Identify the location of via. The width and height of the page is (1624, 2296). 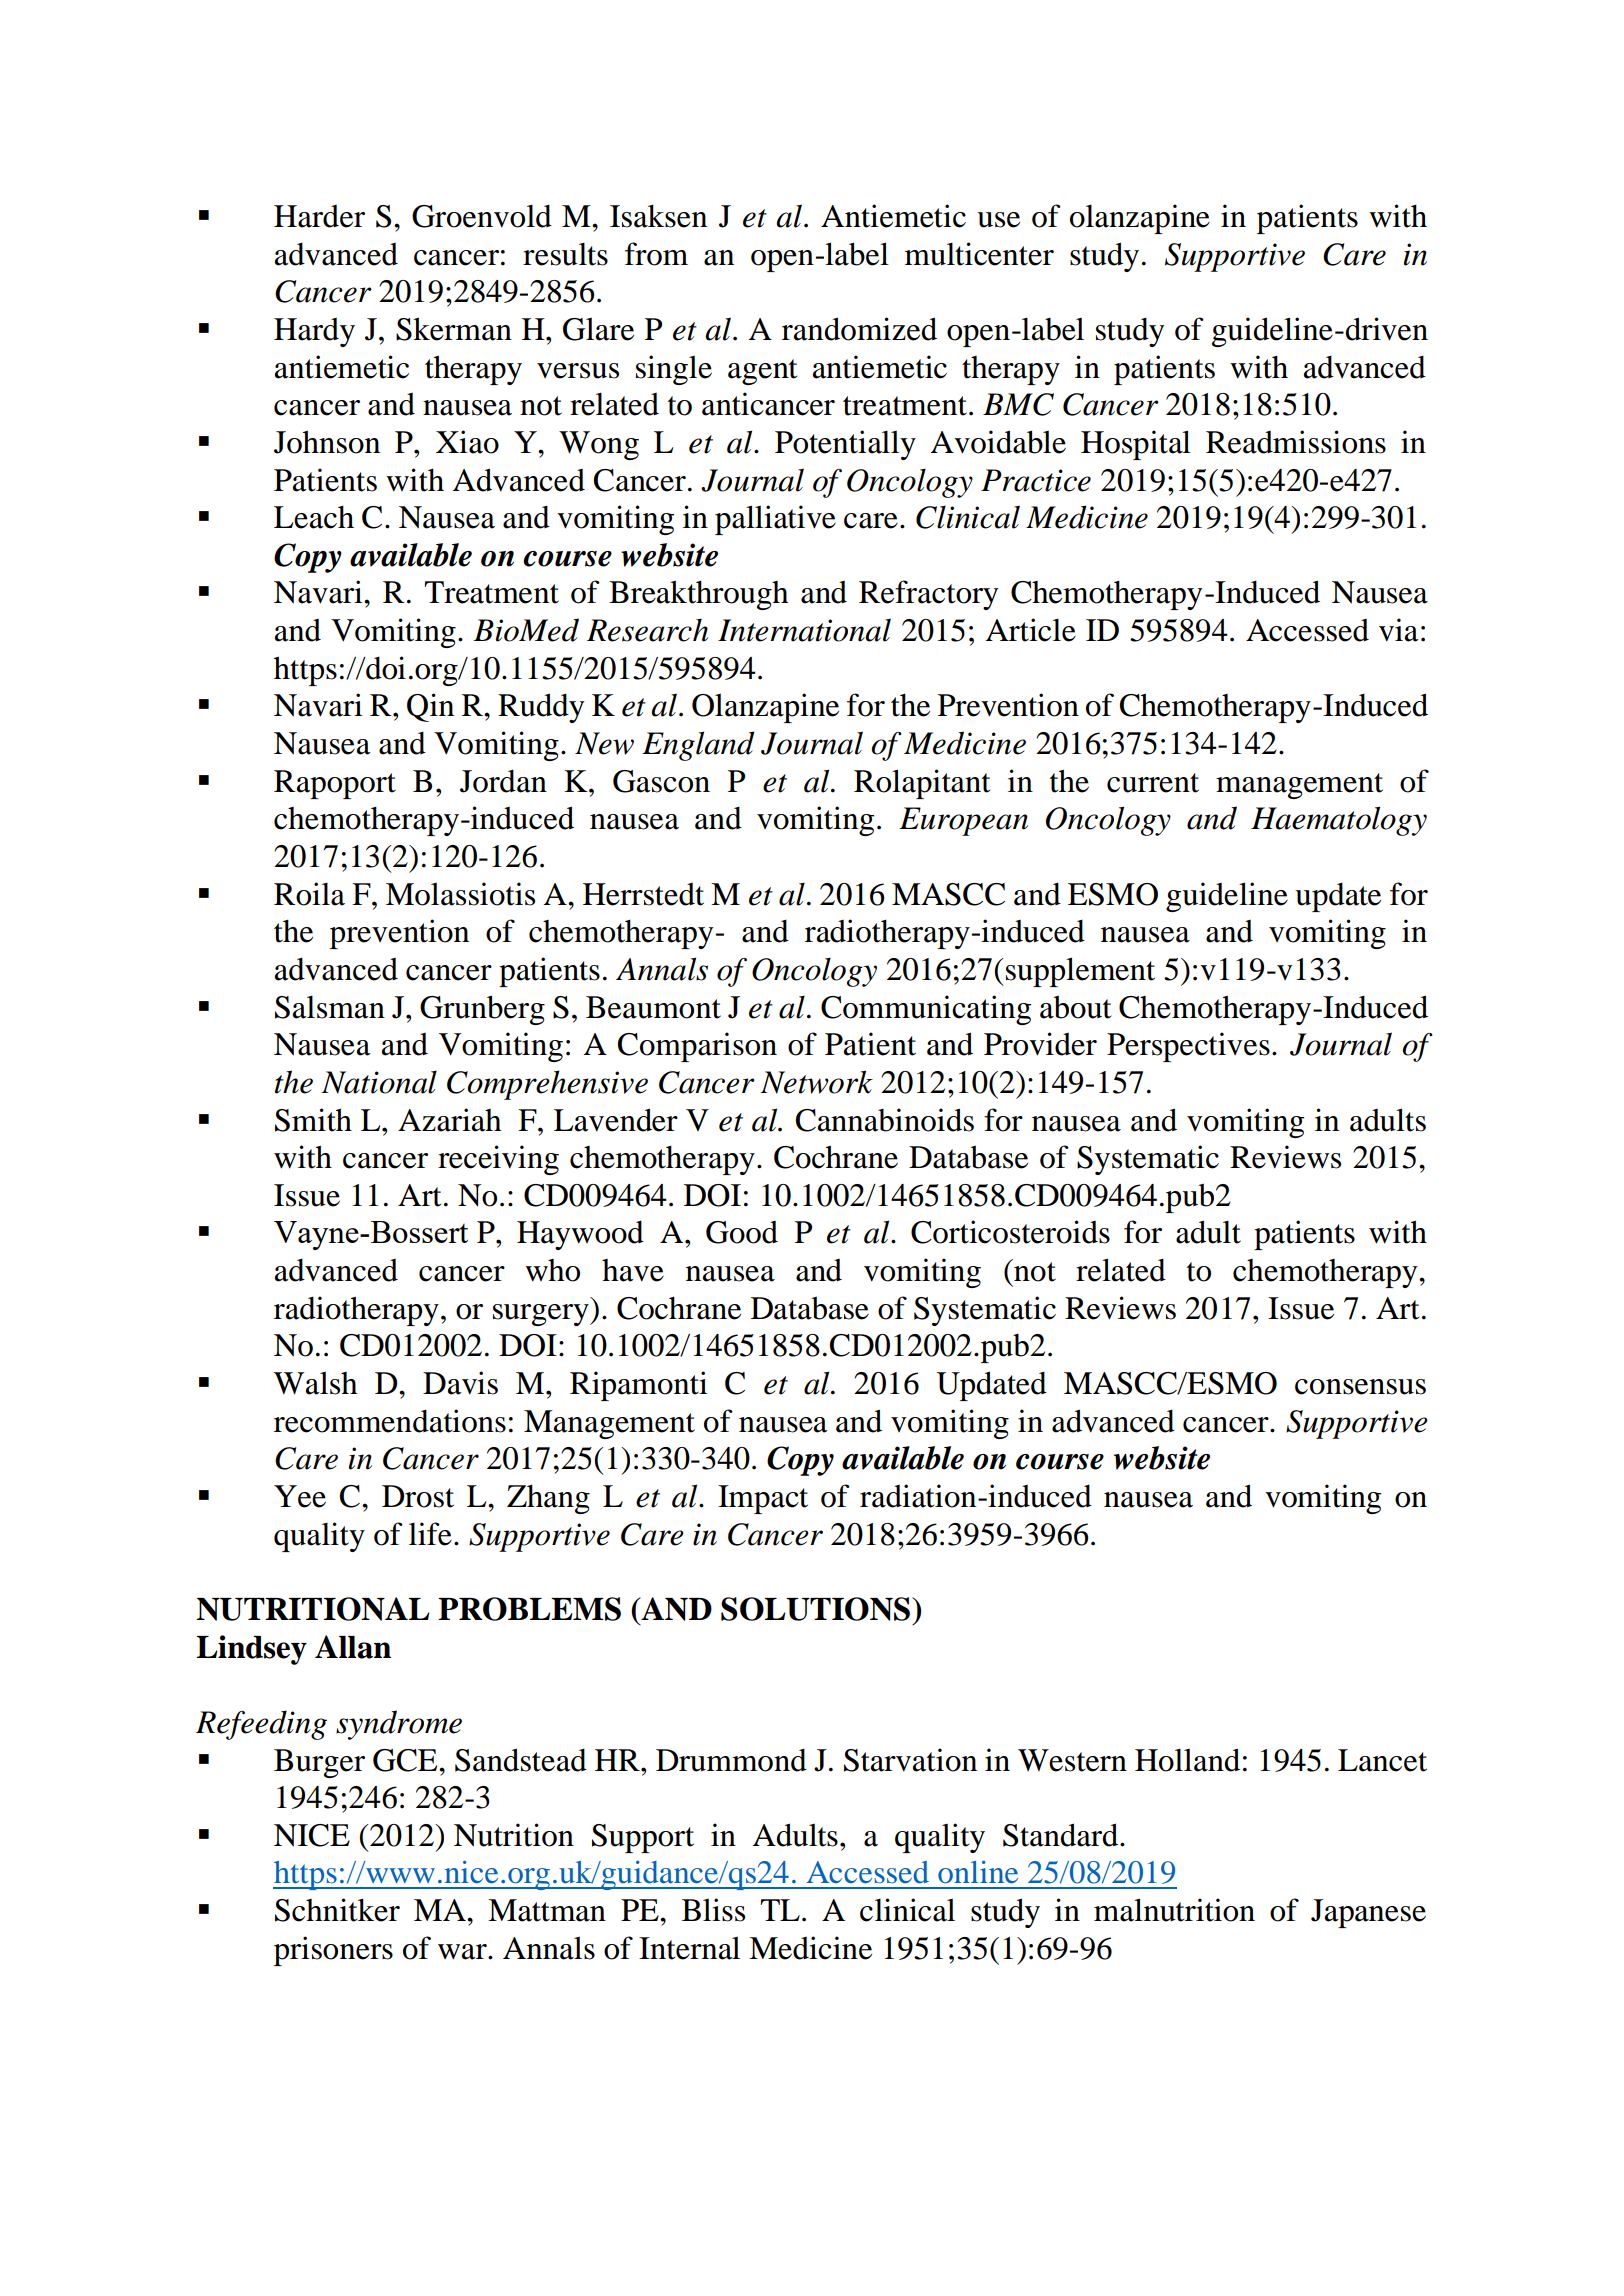
(1399, 630).
